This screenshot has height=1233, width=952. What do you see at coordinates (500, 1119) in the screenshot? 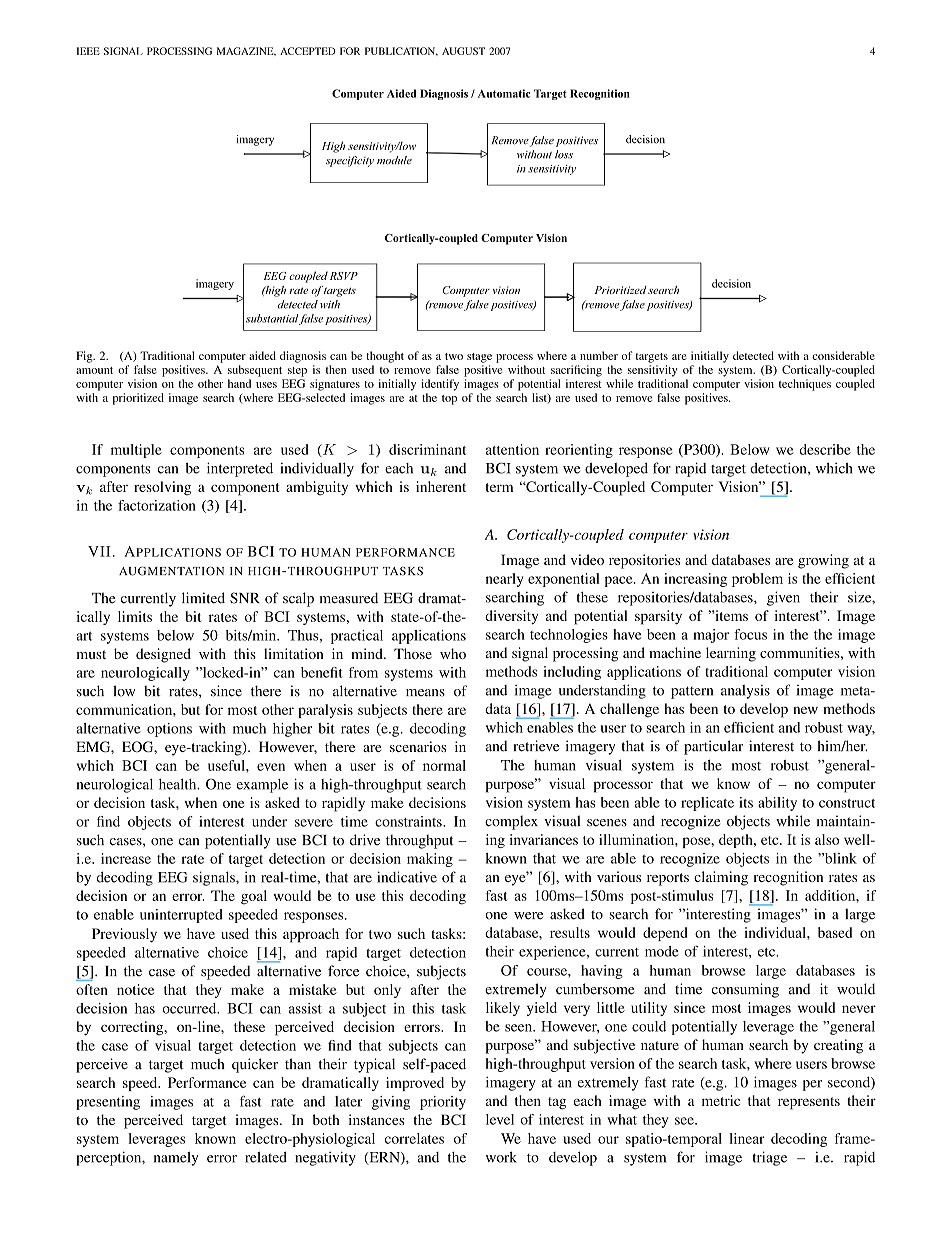
I see `level` at bounding box center [500, 1119].
